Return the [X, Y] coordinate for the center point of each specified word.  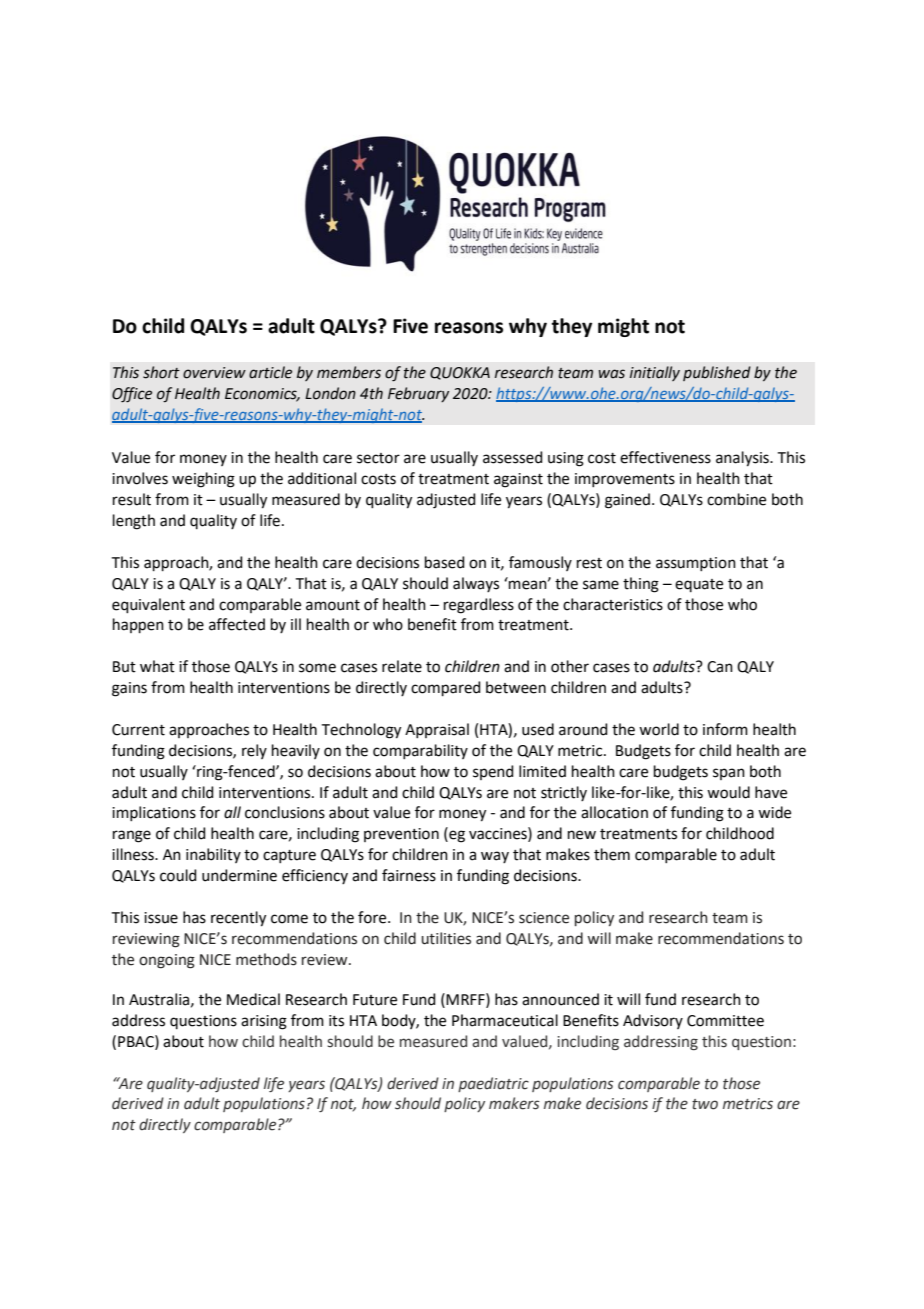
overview [214, 373]
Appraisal [437, 730]
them [612, 854]
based [445, 562]
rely [254, 751]
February [418, 394]
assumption [696, 564]
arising [264, 1022]
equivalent [148, 605]
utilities [446, 938]
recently [238, 919]
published [717, 373]
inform [725, 729]
